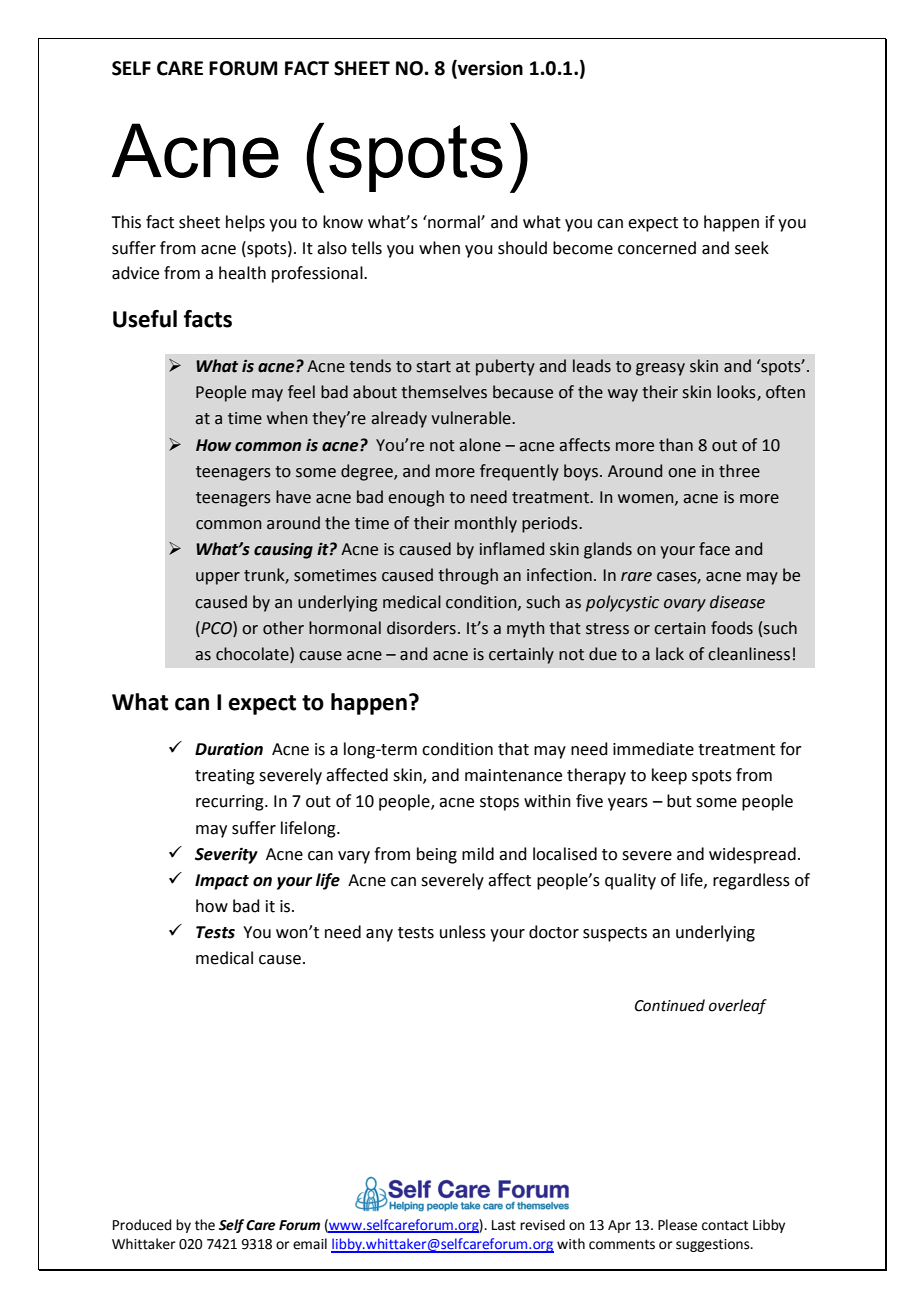 This page has width=924, height=1308. Describe the element at coordinates (242, 273) in the page. I see `health` at that location.
